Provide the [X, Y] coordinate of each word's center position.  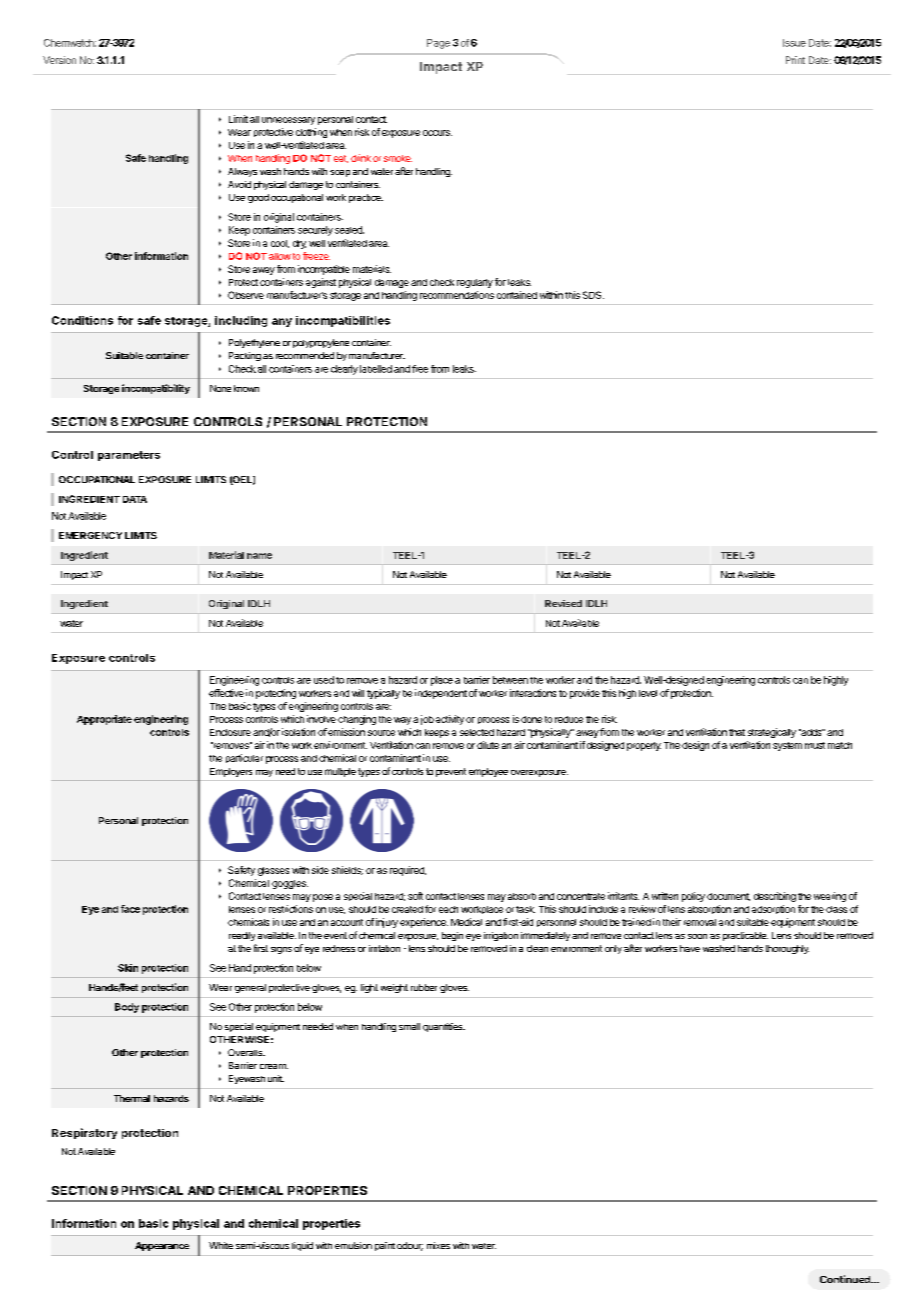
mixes [438, 1245]
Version [59, 60]
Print [795, 60]
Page [438, 44]
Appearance [162, 1246]
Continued [846, 1279]
